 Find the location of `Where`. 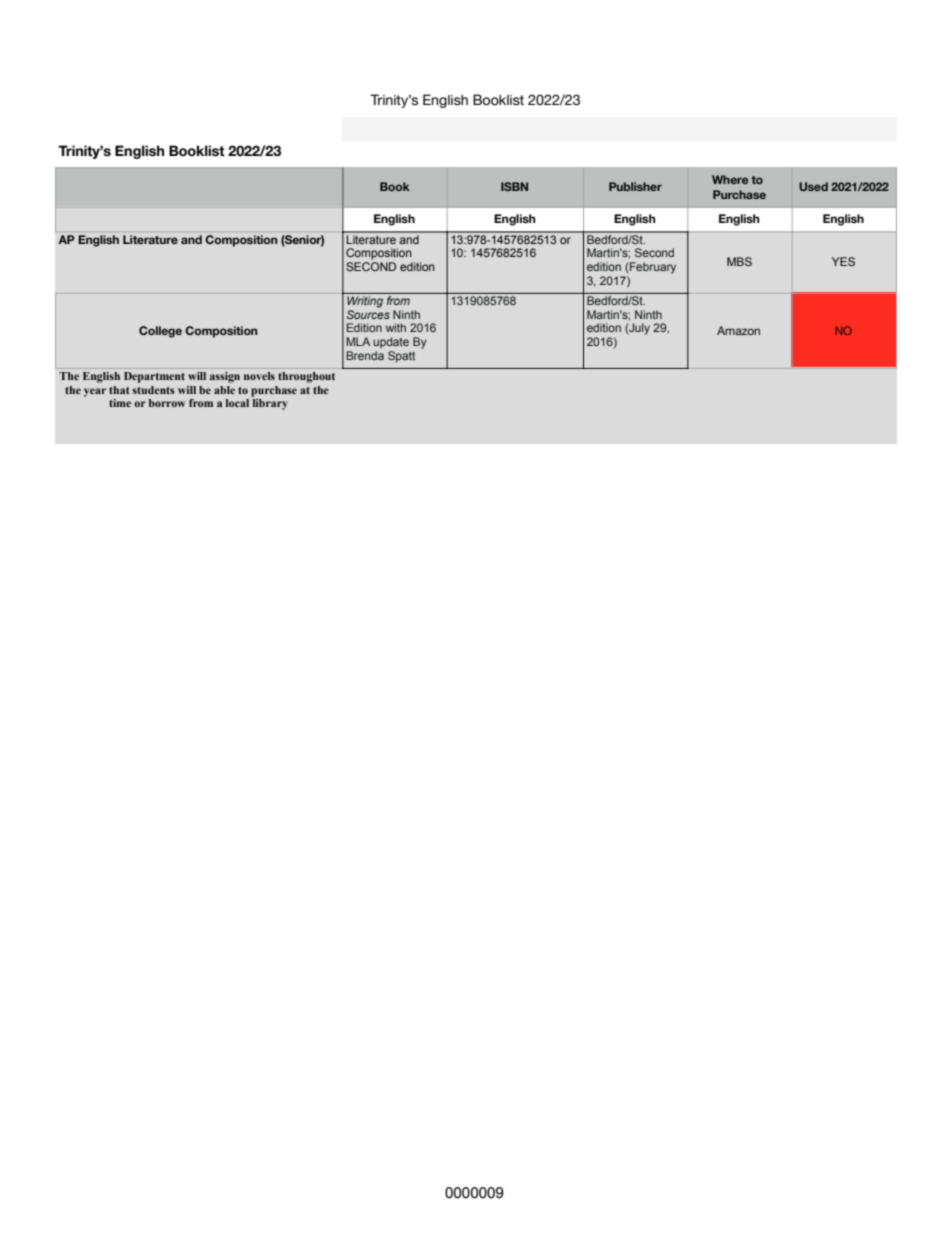

Where is located at coordinates (730, 179).
